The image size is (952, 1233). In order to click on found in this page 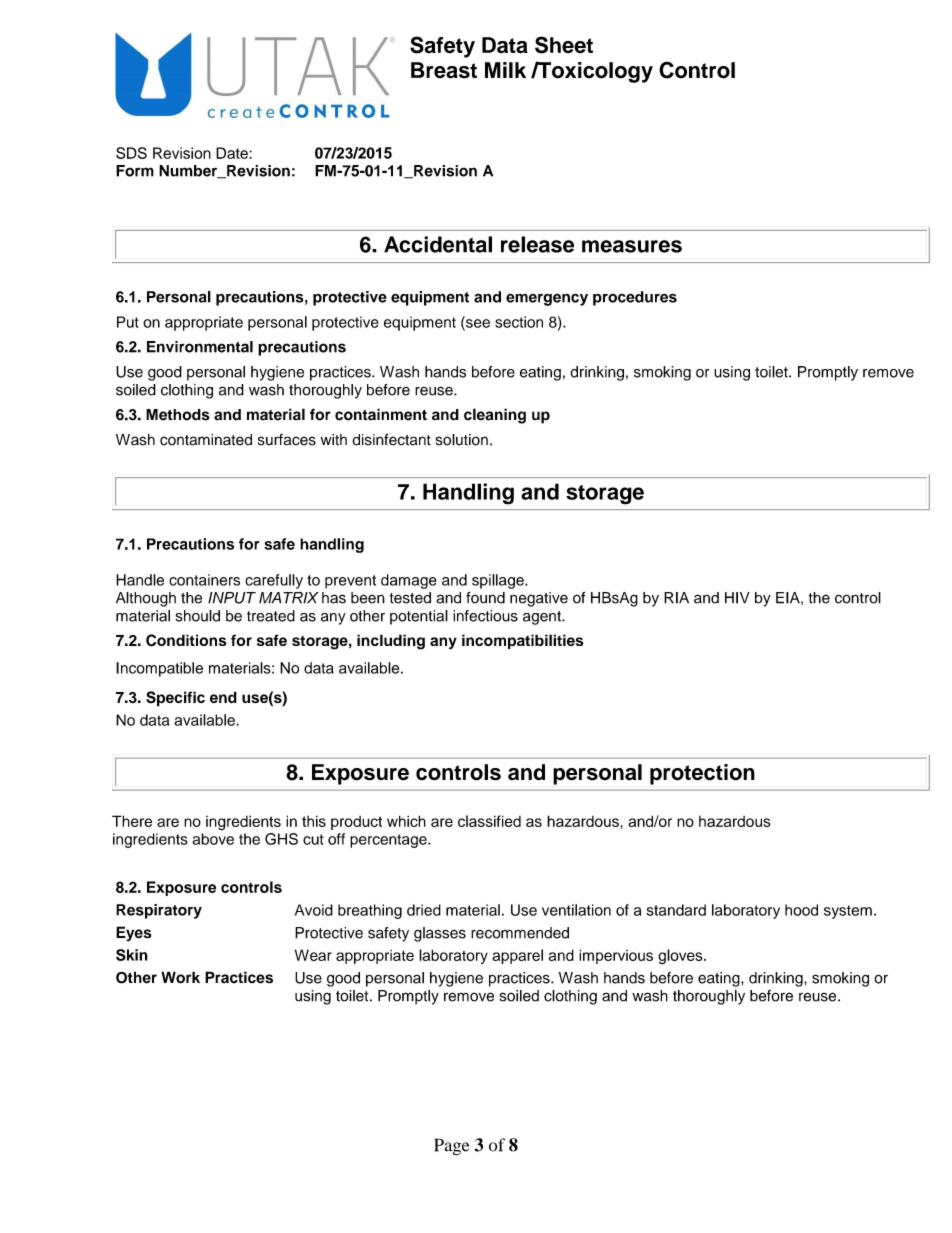, I will do `click(485, 598)`.
